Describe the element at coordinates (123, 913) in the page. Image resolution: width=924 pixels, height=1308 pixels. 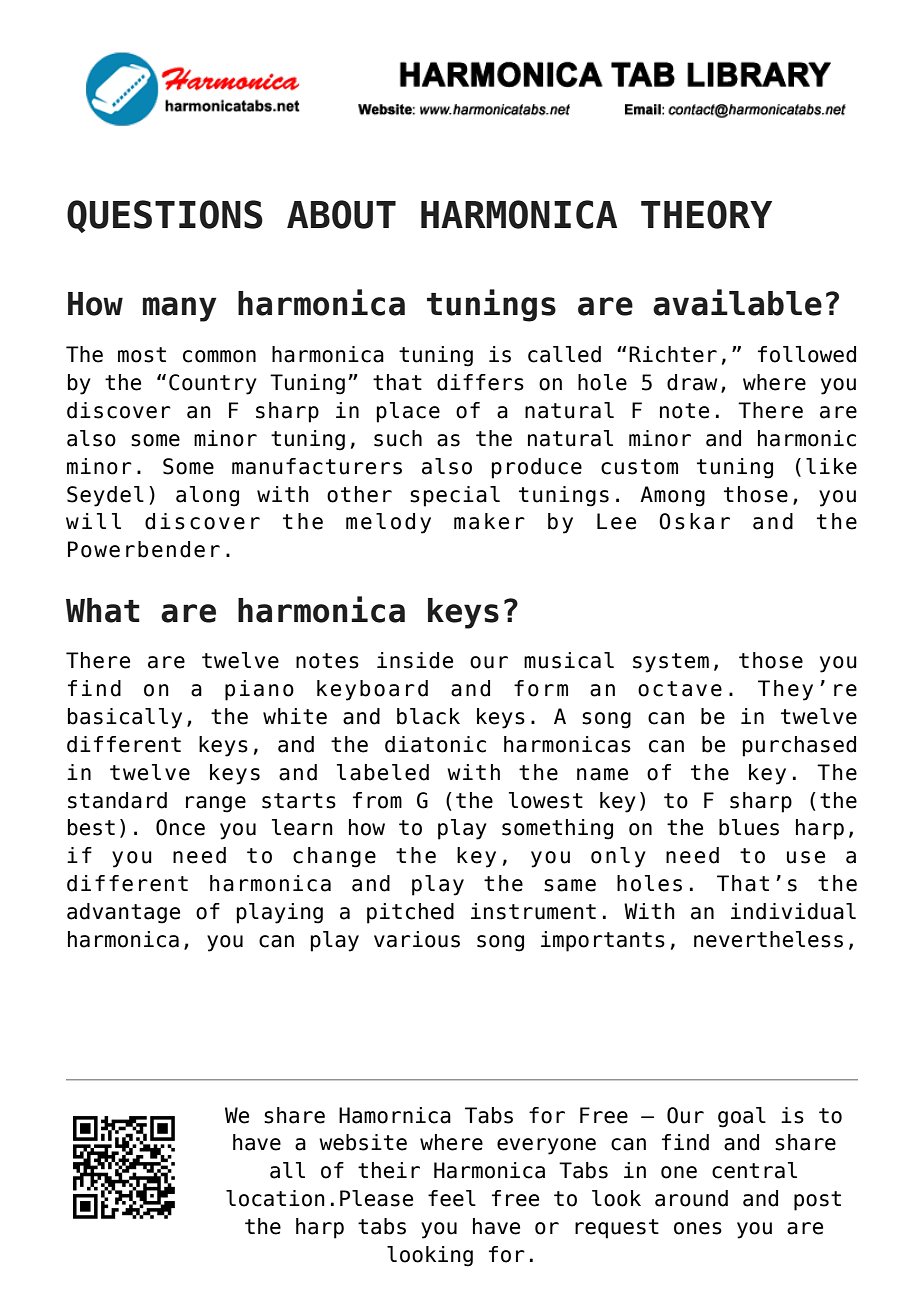
I see `advantage` at that location.
